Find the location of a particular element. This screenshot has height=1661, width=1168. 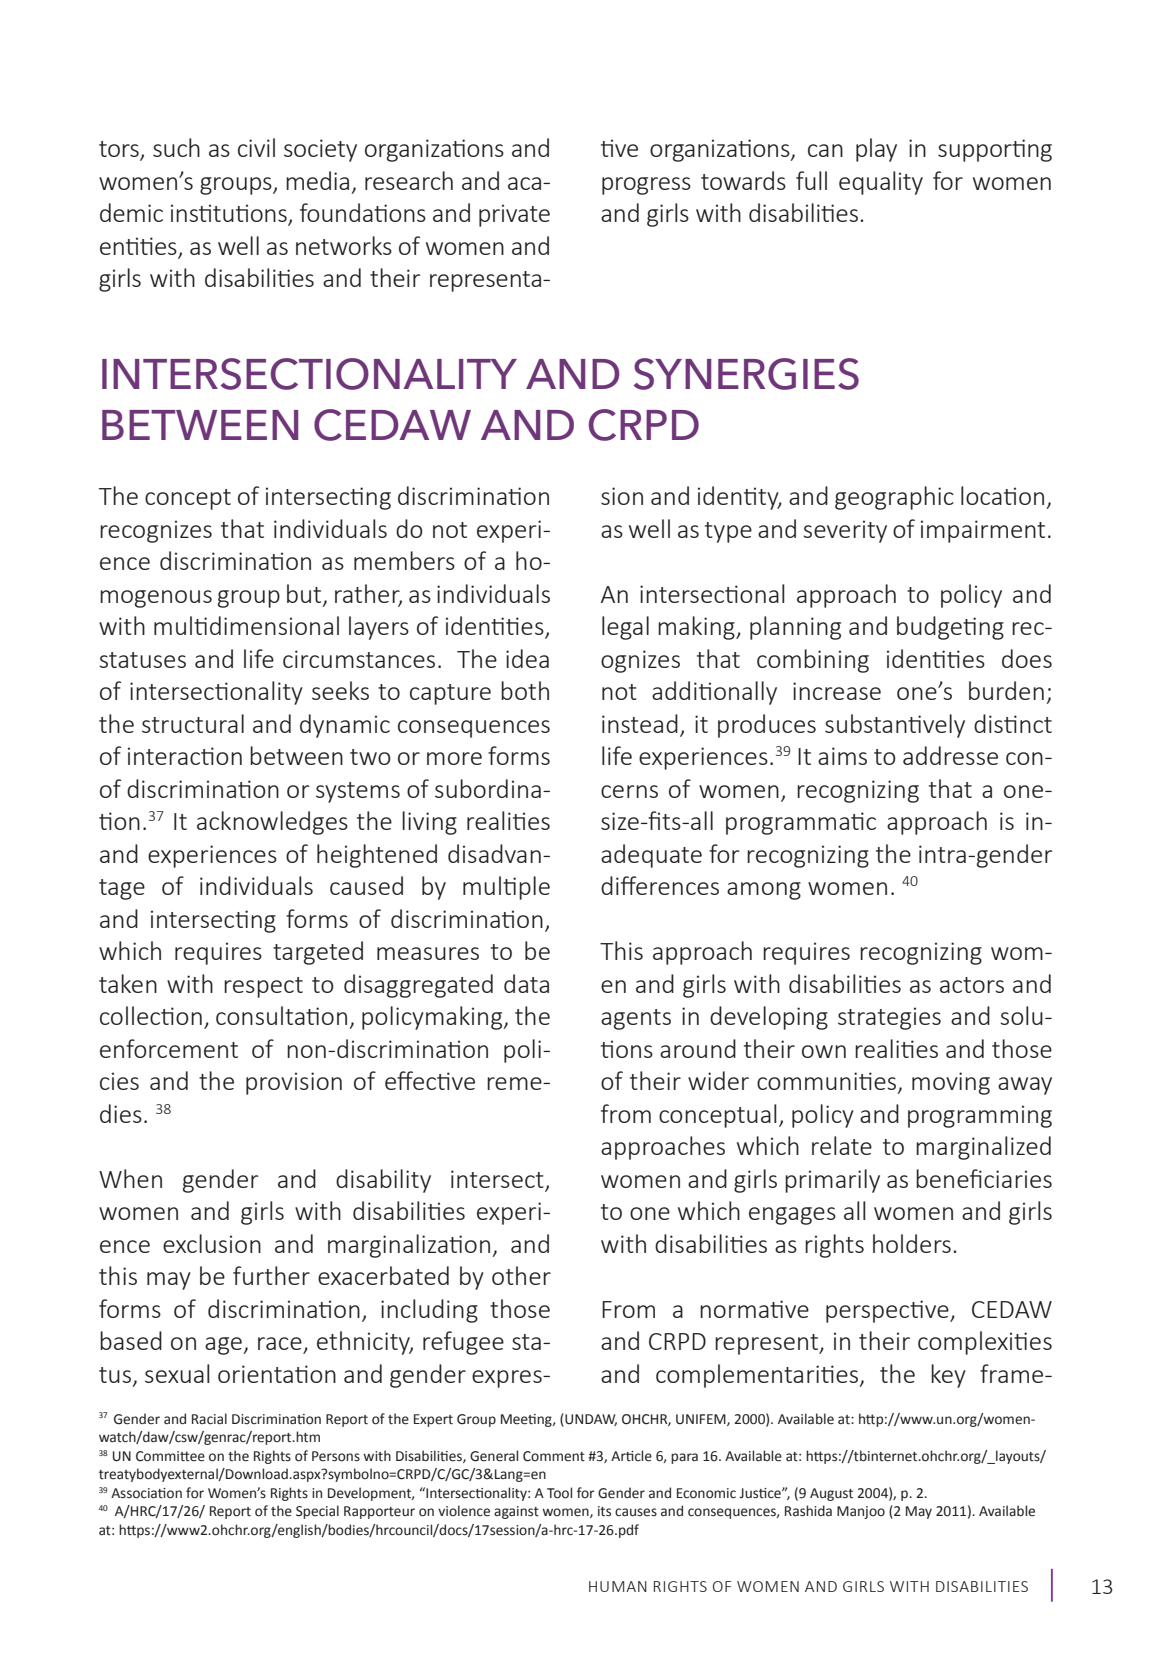

multiple is located at coordinates (506, 888).
